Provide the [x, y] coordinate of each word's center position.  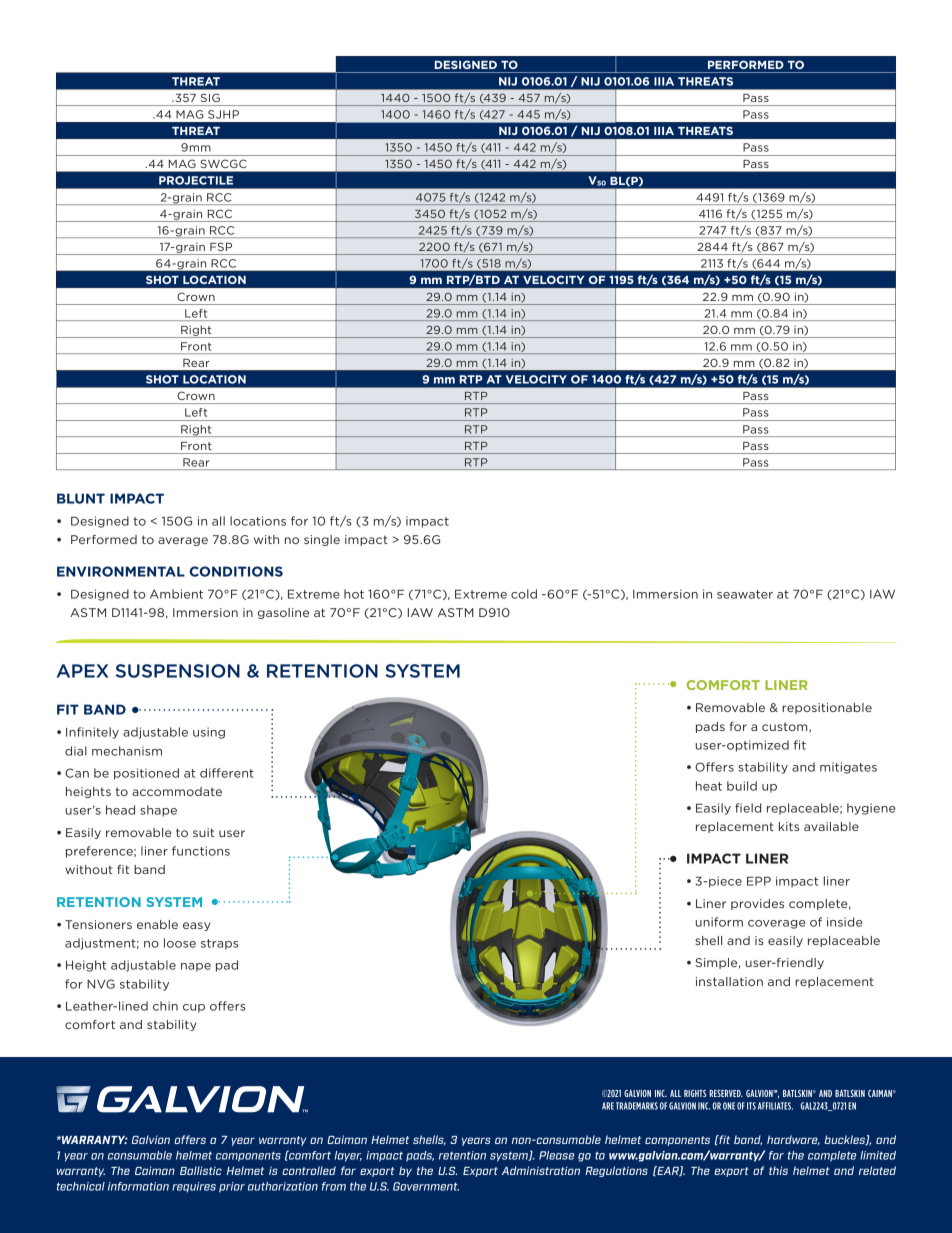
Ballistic [201, 1170]
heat [709, 786]
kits [789, 826]
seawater [745, 594]
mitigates [848, 768]
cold [524, 594]
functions [201, 851]
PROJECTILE [196, 180]
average [183, 541]
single [322, 540]
